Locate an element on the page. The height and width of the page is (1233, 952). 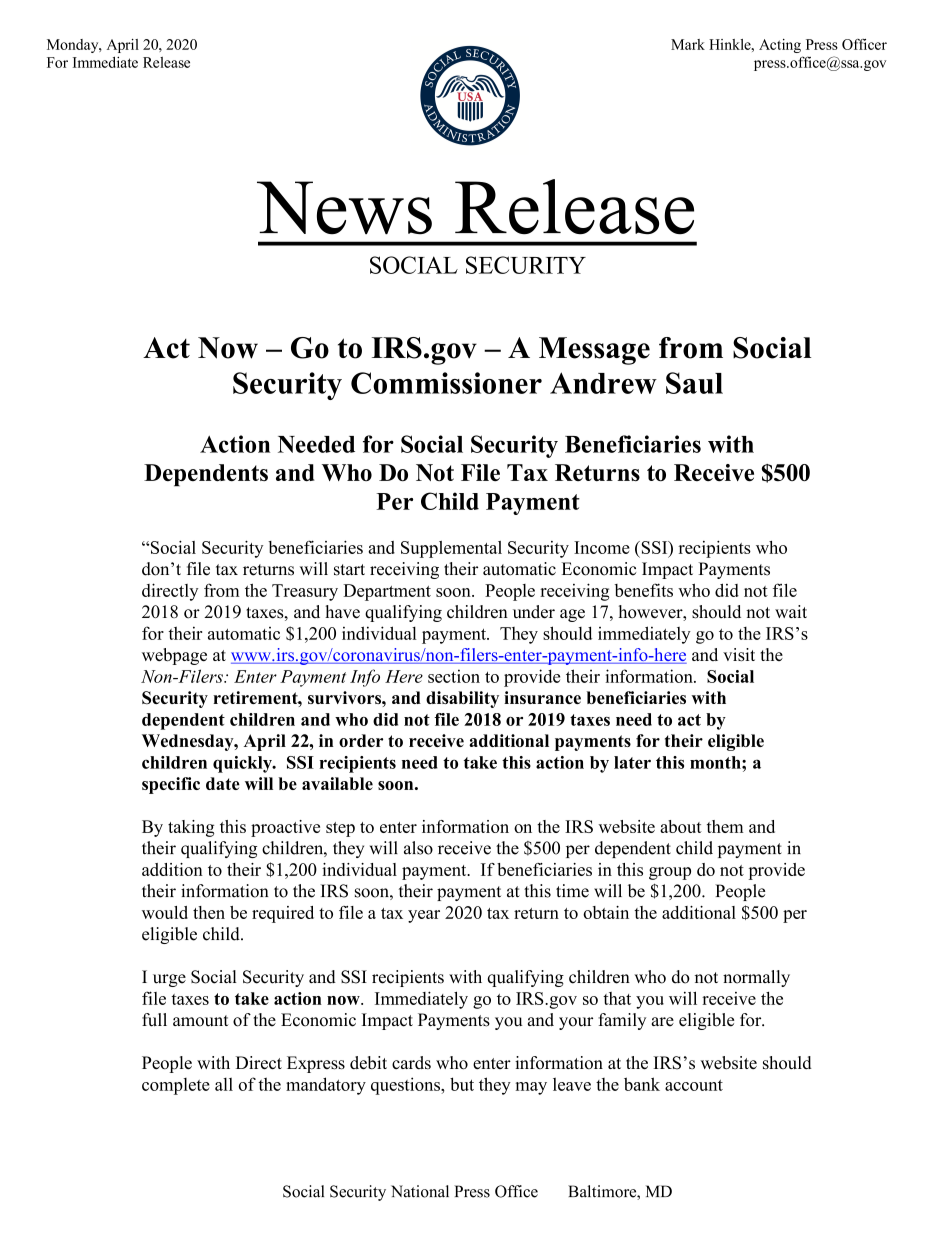
account is located at coordinates (694, 1085).
